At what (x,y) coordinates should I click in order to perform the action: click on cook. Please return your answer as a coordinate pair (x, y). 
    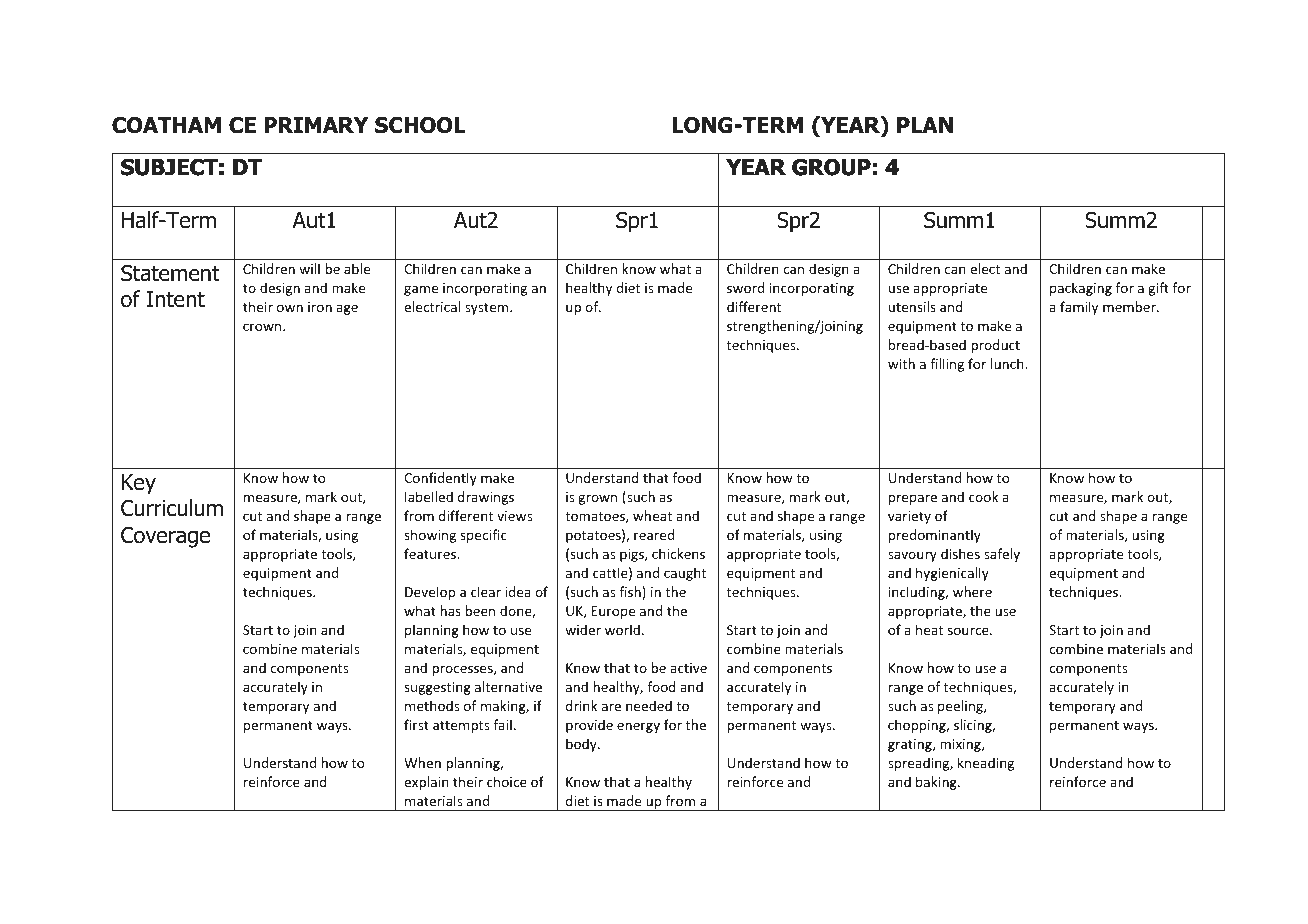
    Looking at the image, I should click on (983, 496).
